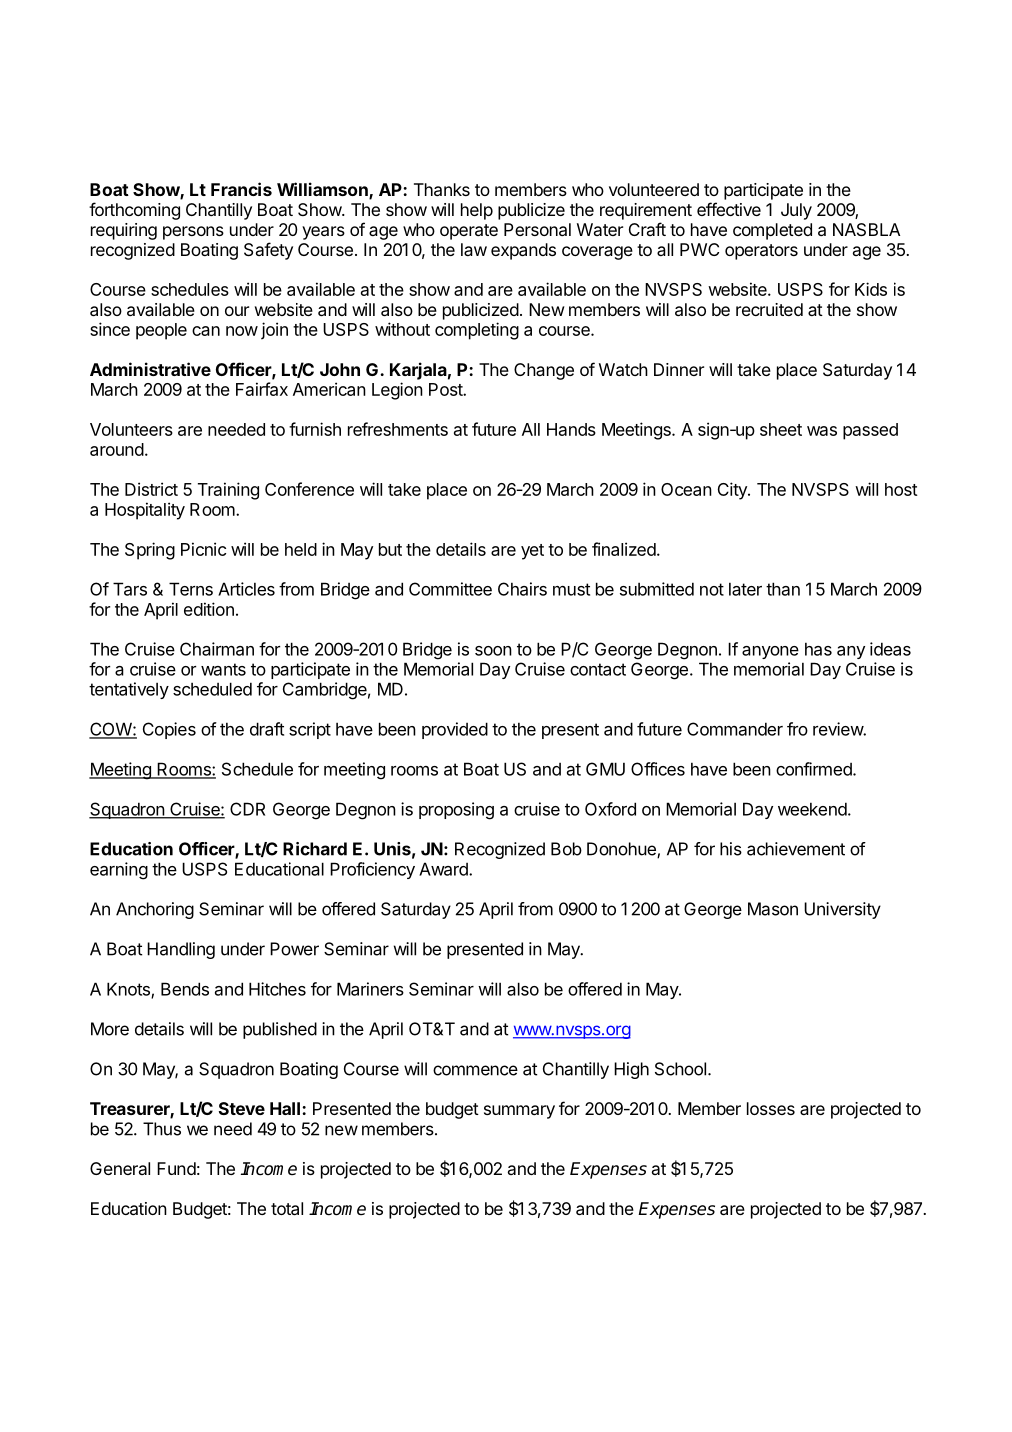 Image resolution: width=1012 pixels, height=1432 pixels. Describe the element at coordinates (203, 549) in the screenshot. I see `Picnic` at that location.
